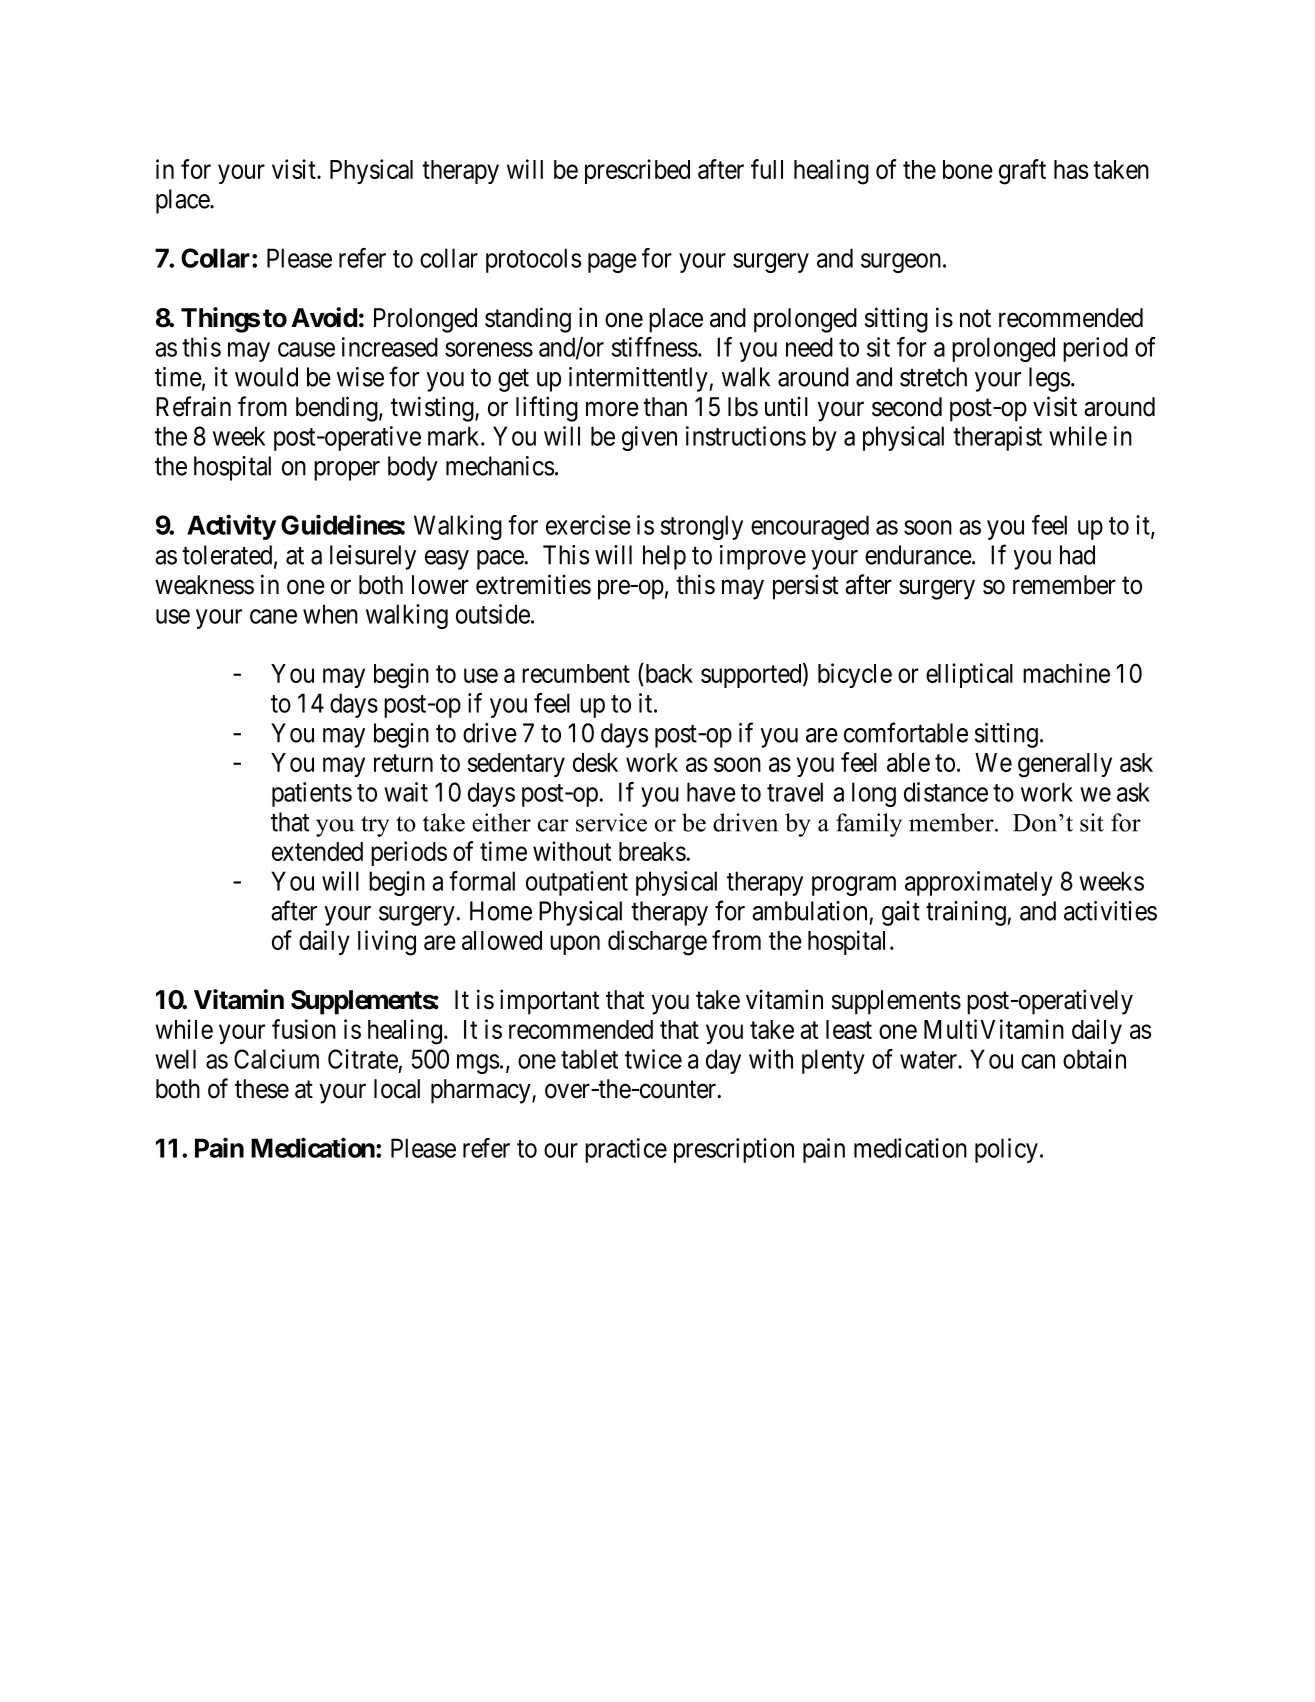  I want to click on leisurely, so click(373, 557).
